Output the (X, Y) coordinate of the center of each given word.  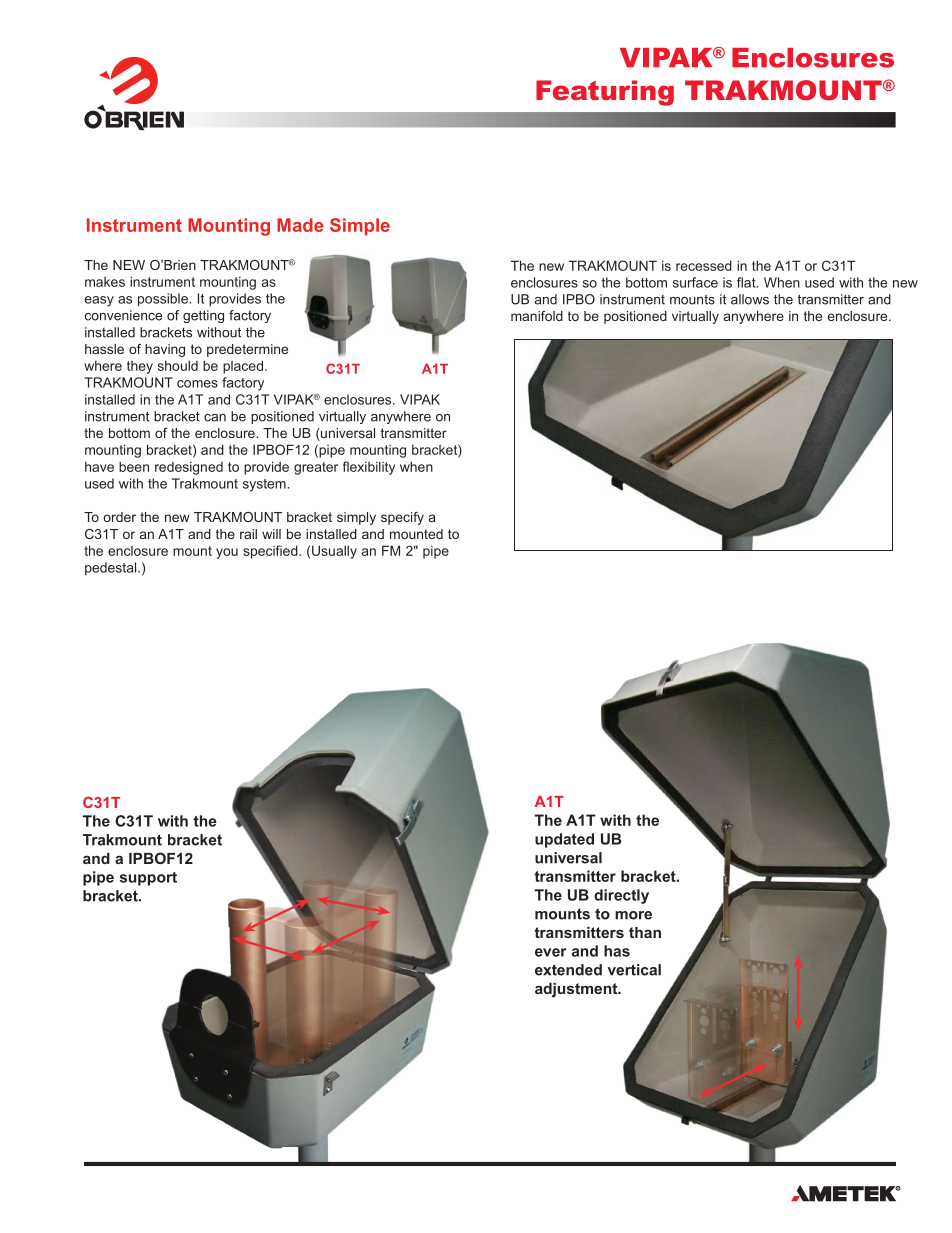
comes (197, 384)
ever (550, 952)
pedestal (112, 569)
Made (300, 225)
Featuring (605, 93)
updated (564, 840)
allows (750, 299)
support (148, 879)
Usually (334, 552)
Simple (360, 227)
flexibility (369, 468)
